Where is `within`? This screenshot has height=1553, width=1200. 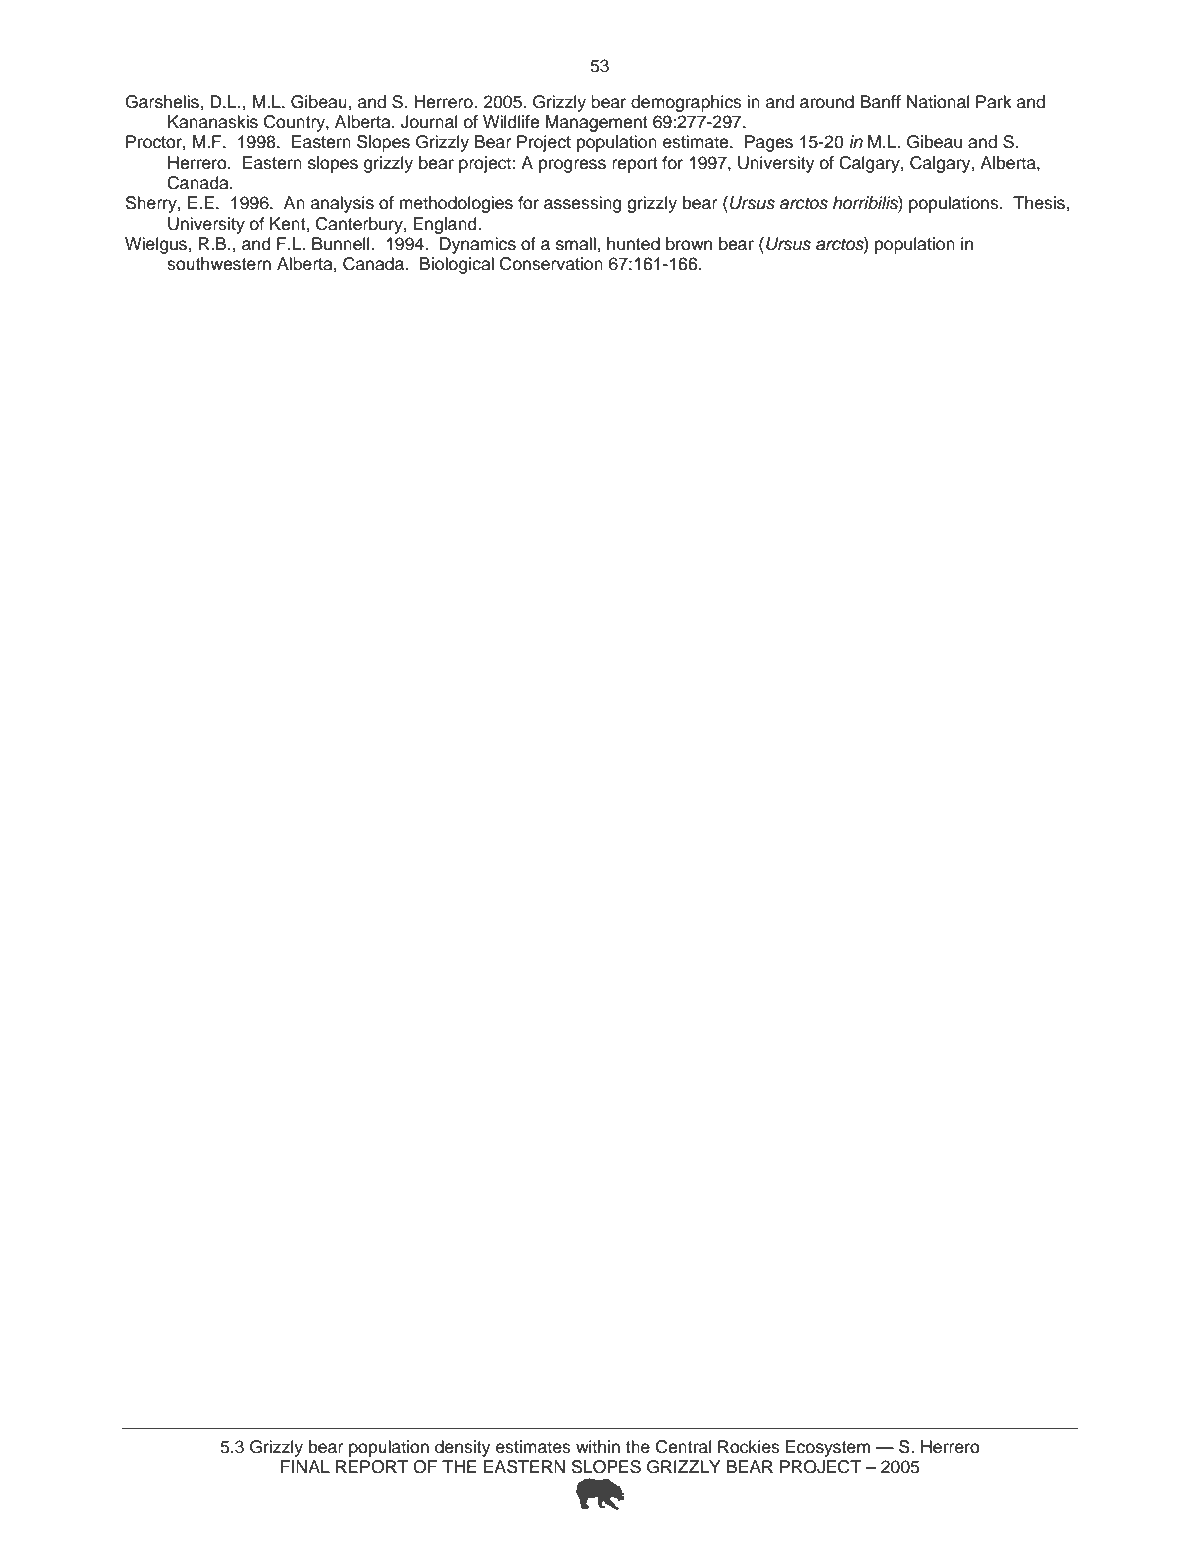
within is located at coordinates (598, 1446).
